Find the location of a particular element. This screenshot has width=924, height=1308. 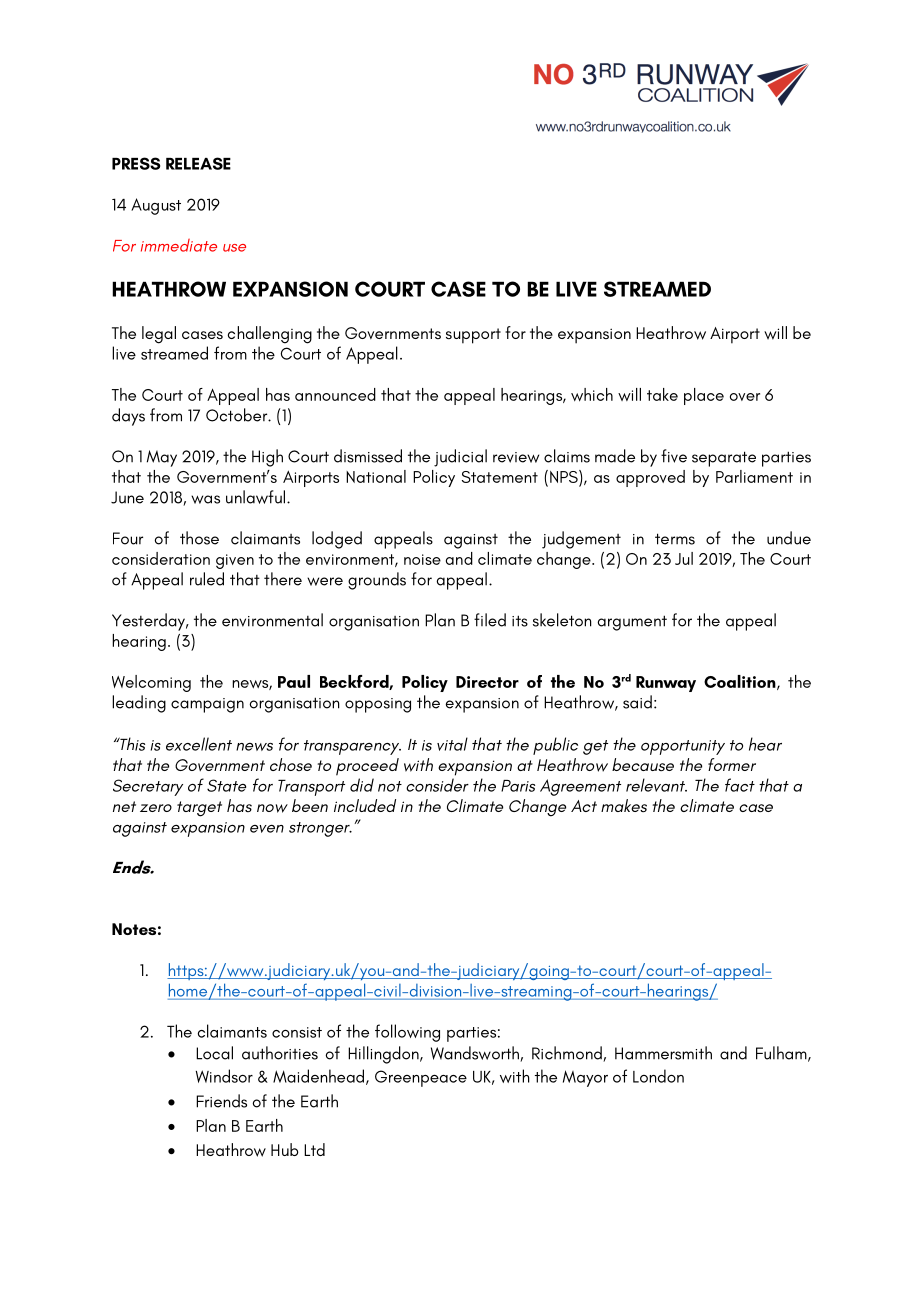

place is located at coordinates (704, 396).
